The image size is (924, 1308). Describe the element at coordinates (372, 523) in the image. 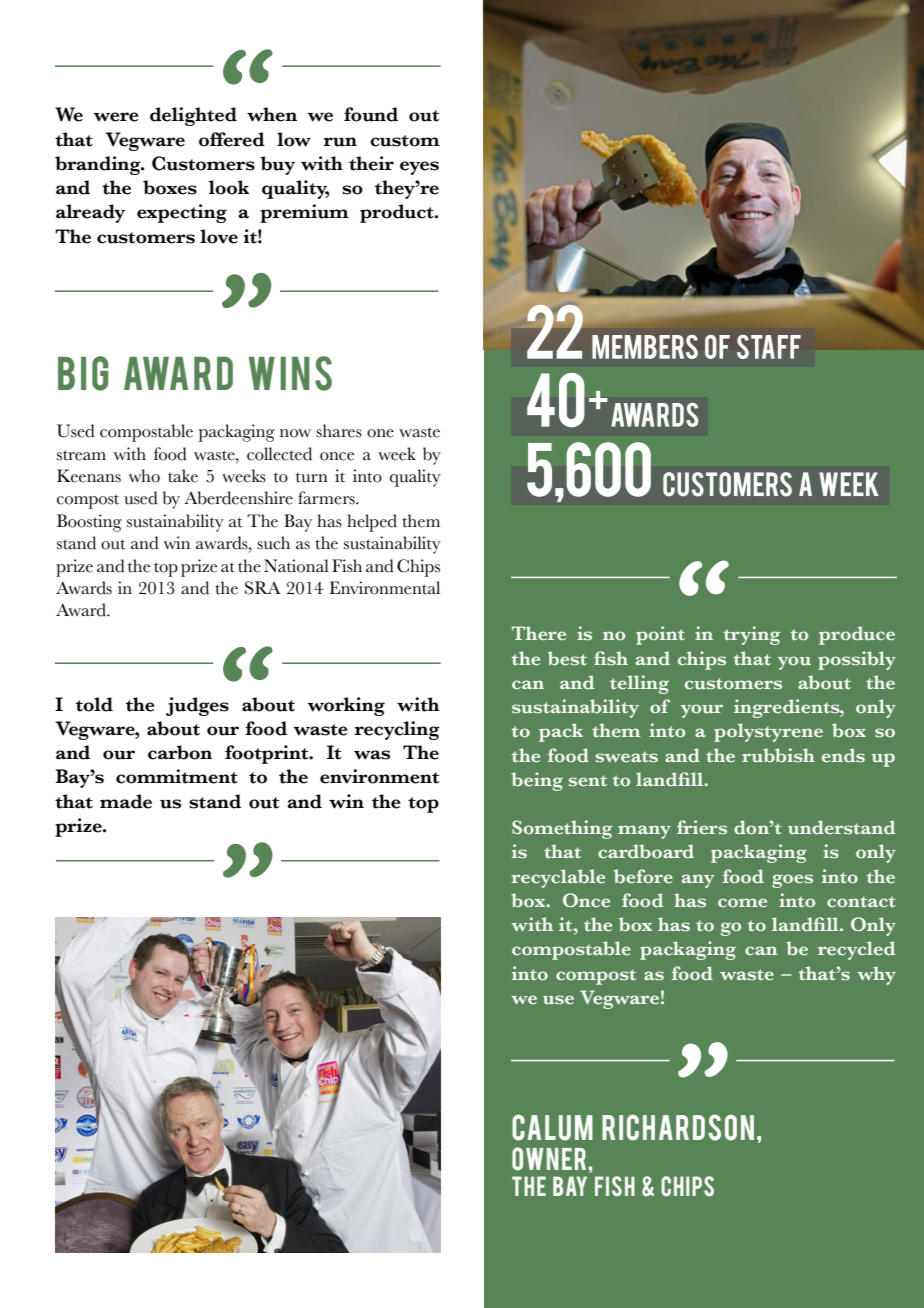

I see `helped` at that location.
